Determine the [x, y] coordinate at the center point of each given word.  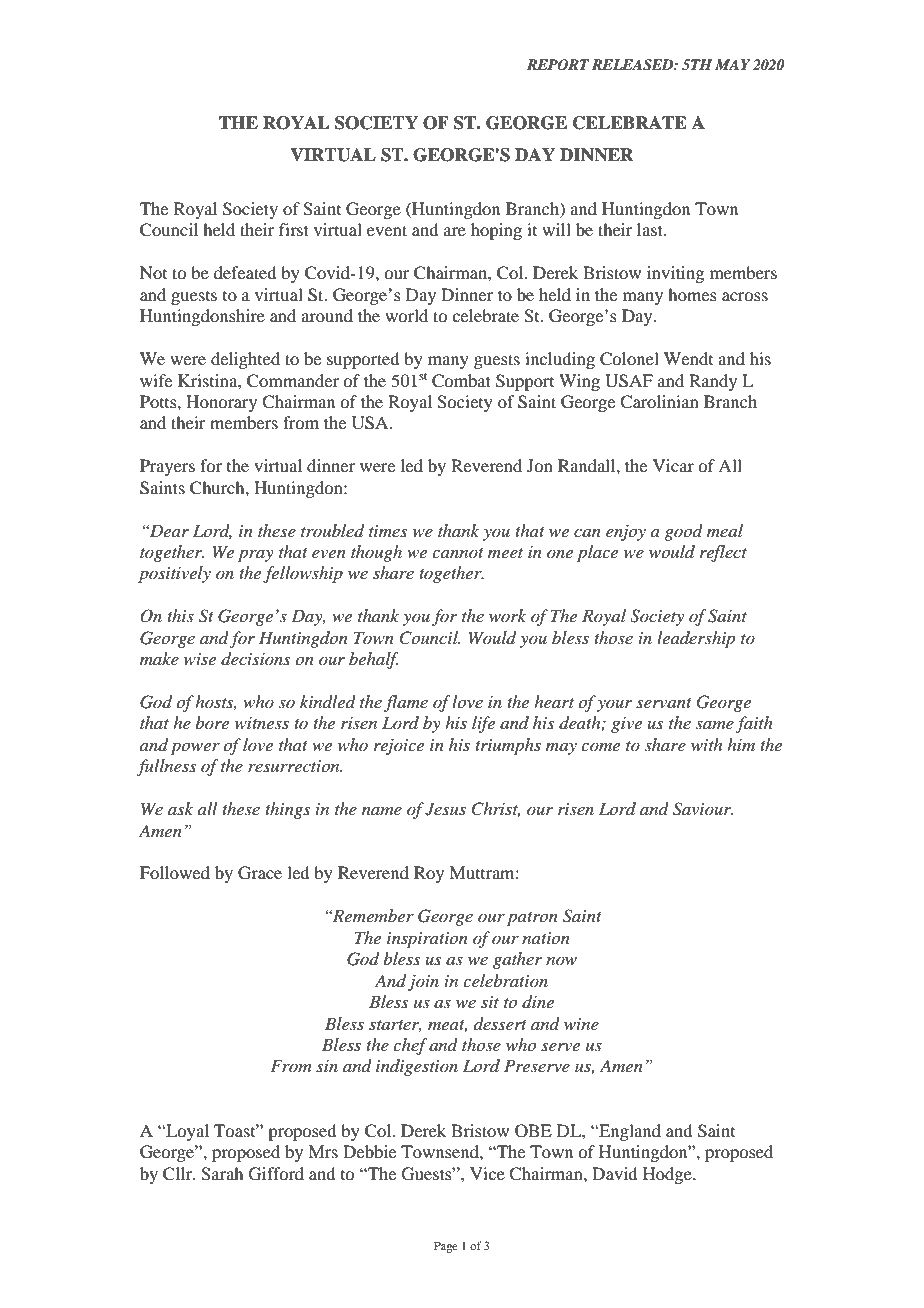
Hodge [668, 1175]
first [294, 229]
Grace [260, 873]
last [651, 229]
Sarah [222, 1174]
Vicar [673, 465]
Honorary [221, 403]
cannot [458, 553]
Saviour [703, 809]
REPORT [558, 65]
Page [446, 1247]
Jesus [445, 809]
